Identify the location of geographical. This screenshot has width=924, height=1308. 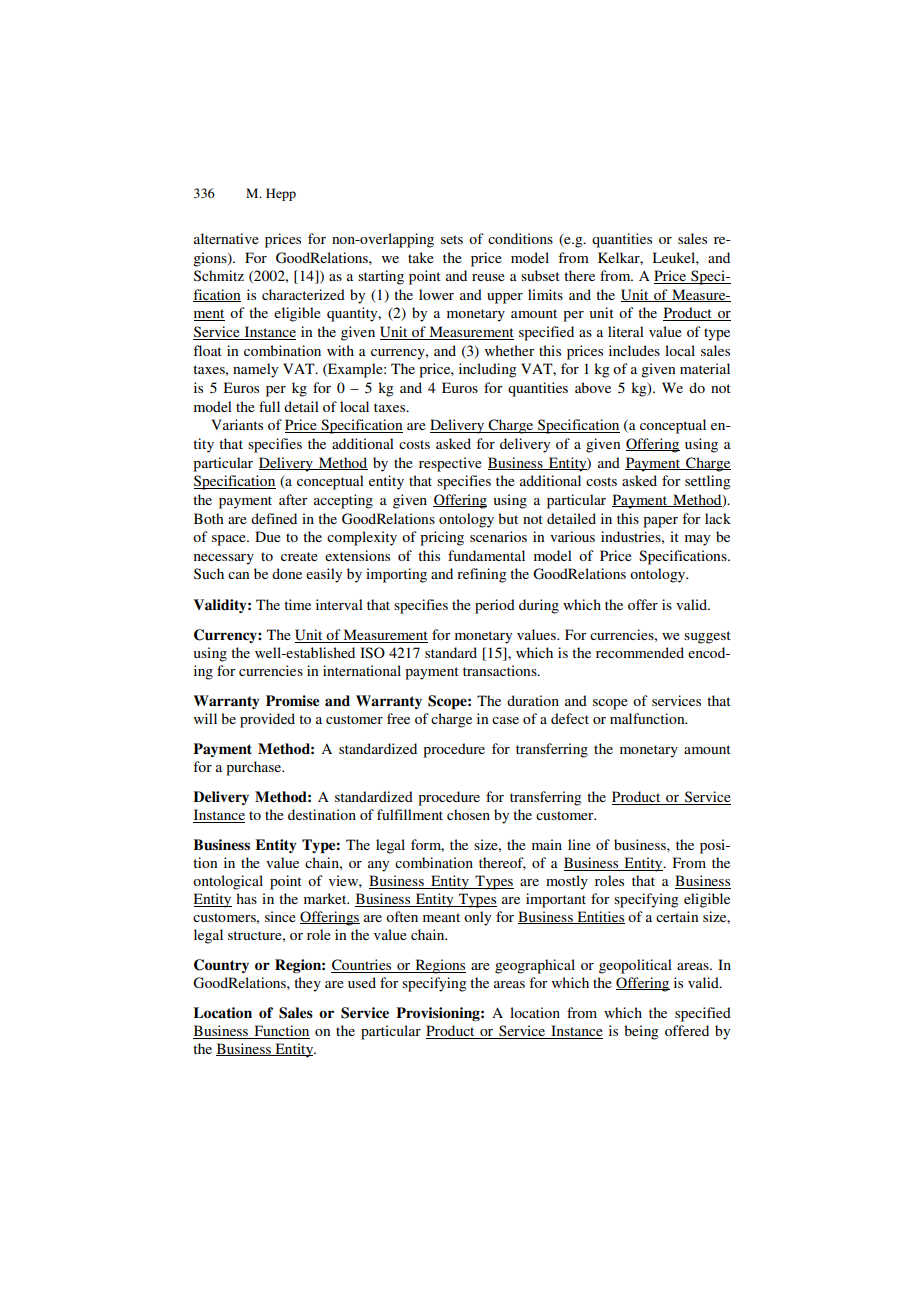
(535, 966).
